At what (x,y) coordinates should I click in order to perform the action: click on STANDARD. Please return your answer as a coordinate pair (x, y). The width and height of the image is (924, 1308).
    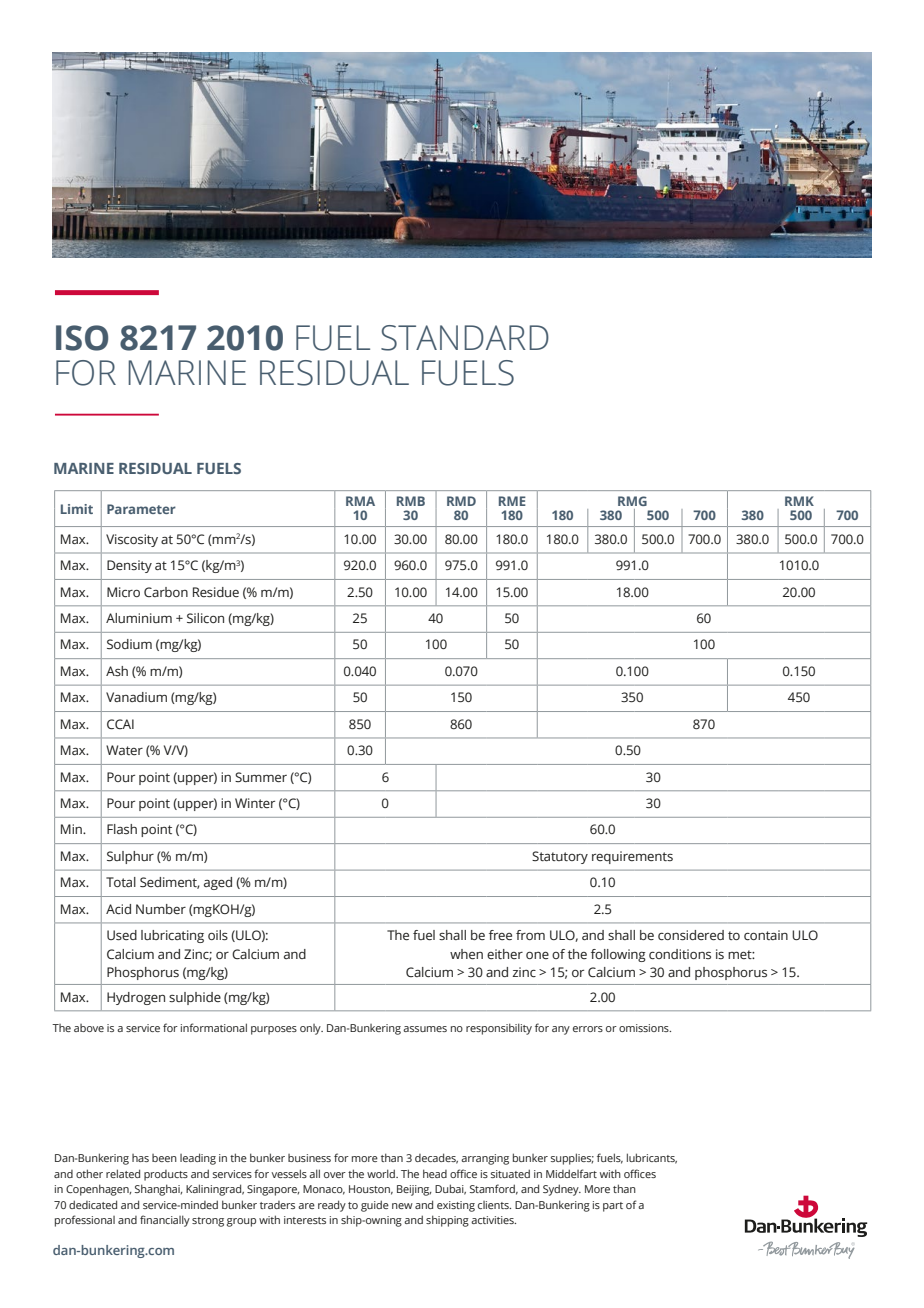
    Looking at the image, I should click on (465, 338).
